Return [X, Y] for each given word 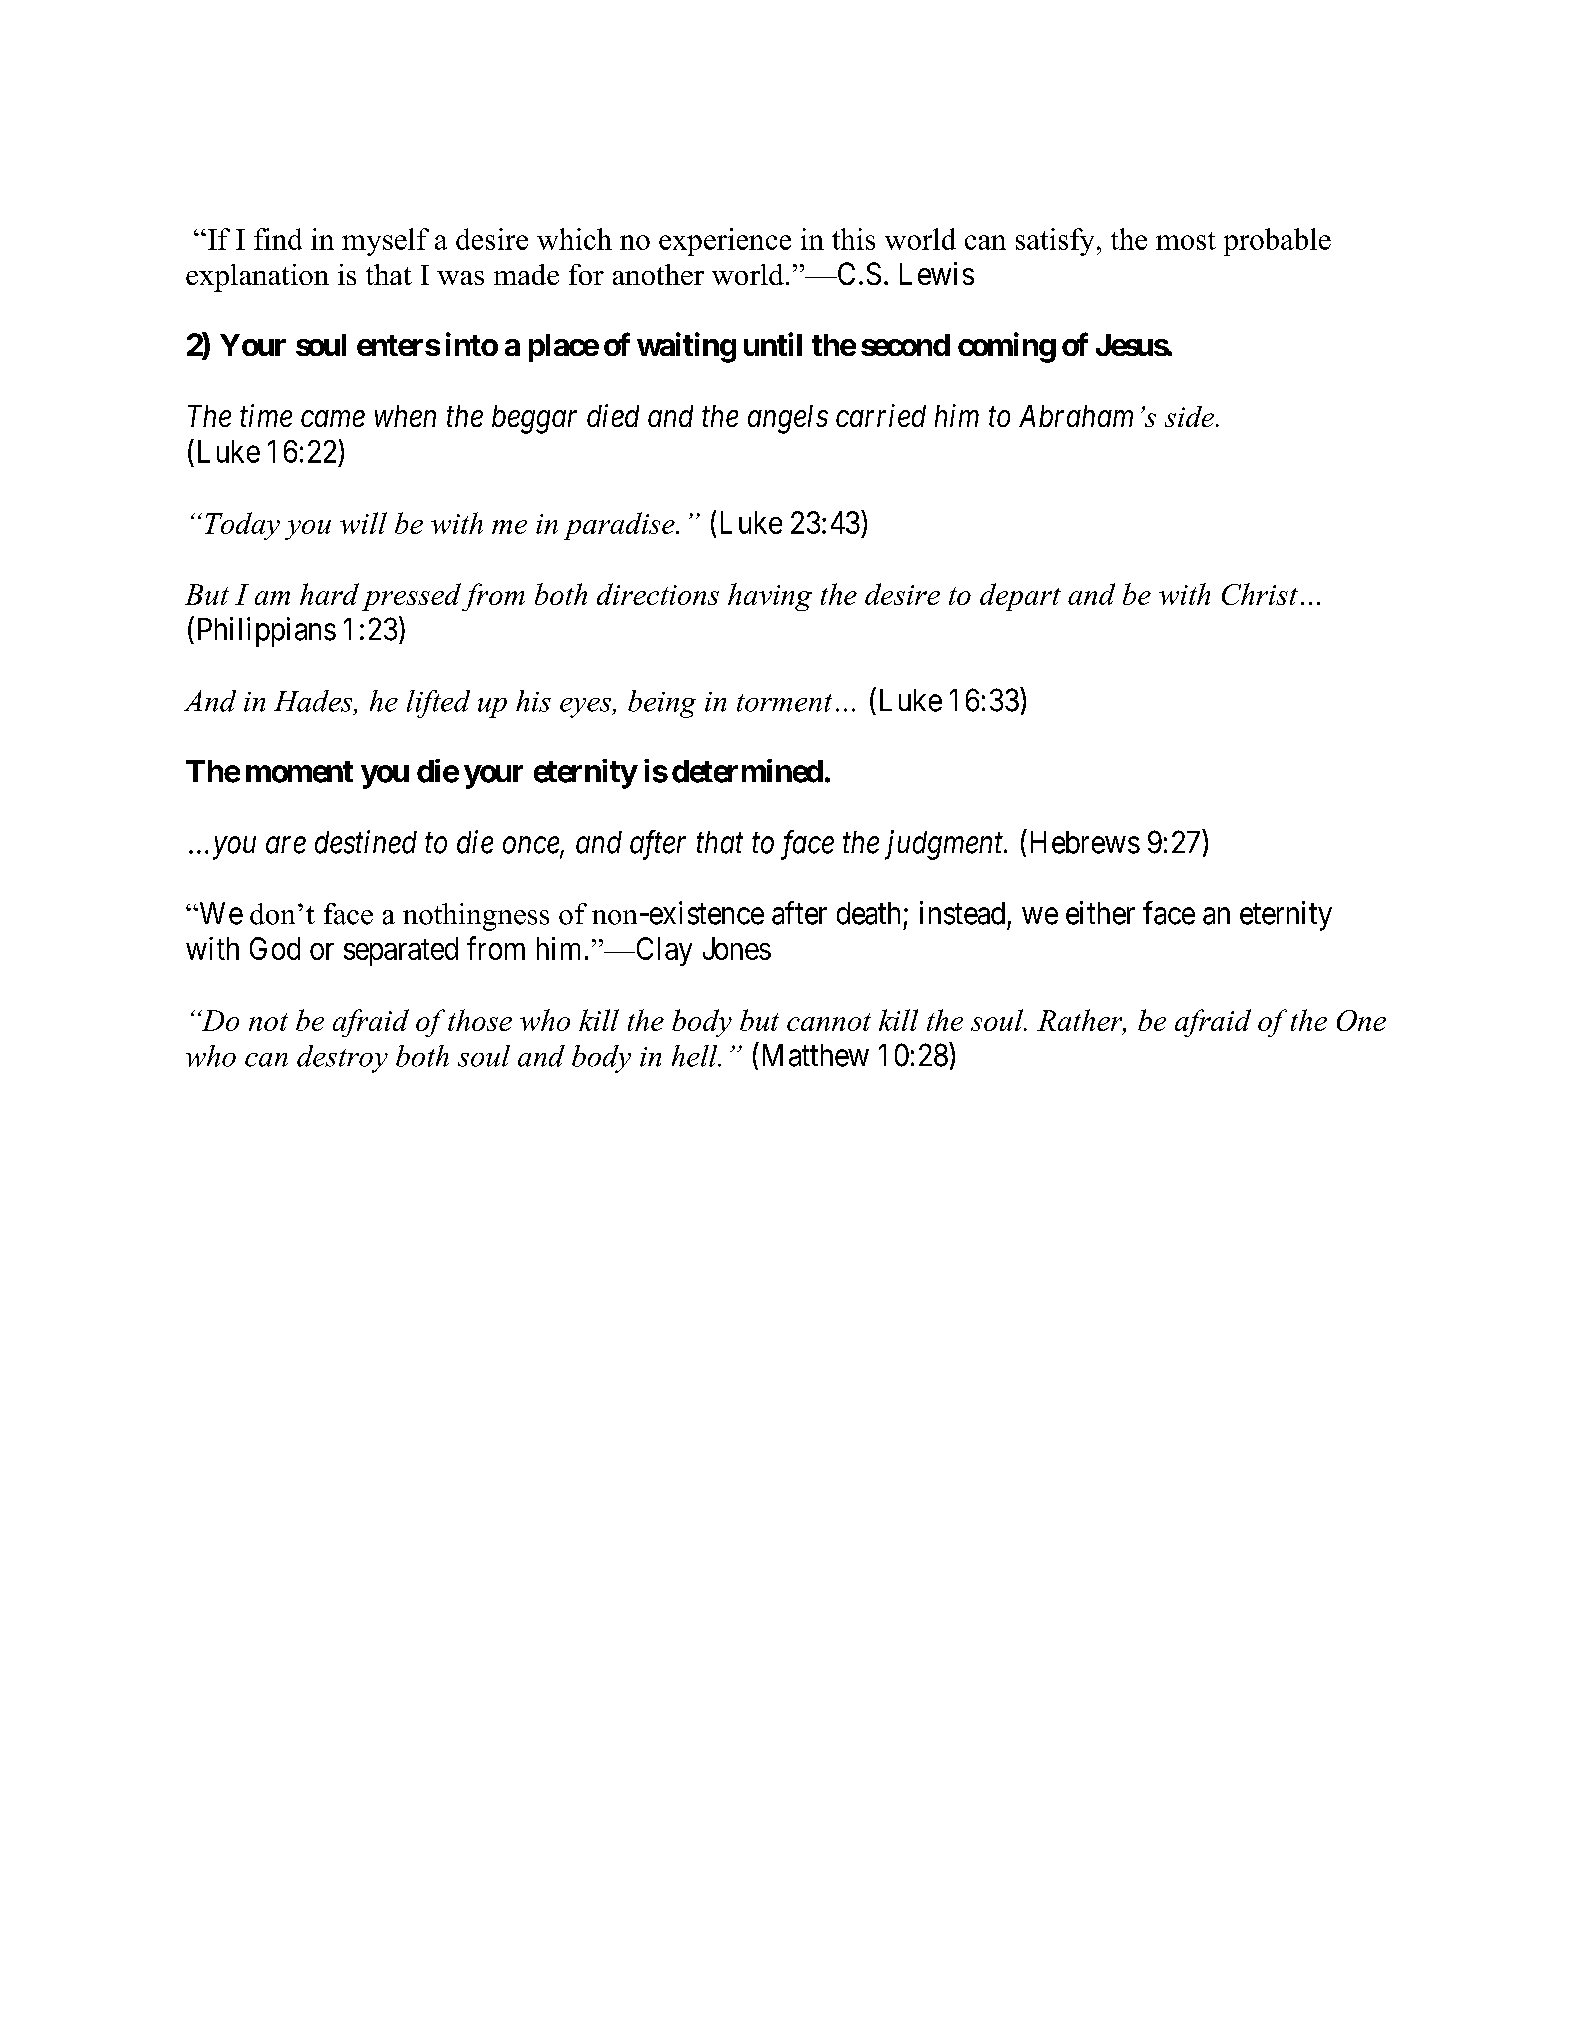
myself [385, 242]
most [1186, 241]
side [1191, 416]
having [770, 597]
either [1100, 913]
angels [788, 419]
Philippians [267, 632]
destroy [342, 1059]
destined [366, 842]
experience [725, 242]
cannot [829, 1022]
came [333, 419]
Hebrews [1085, 842]
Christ [1260, 594]
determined [747, 771]
